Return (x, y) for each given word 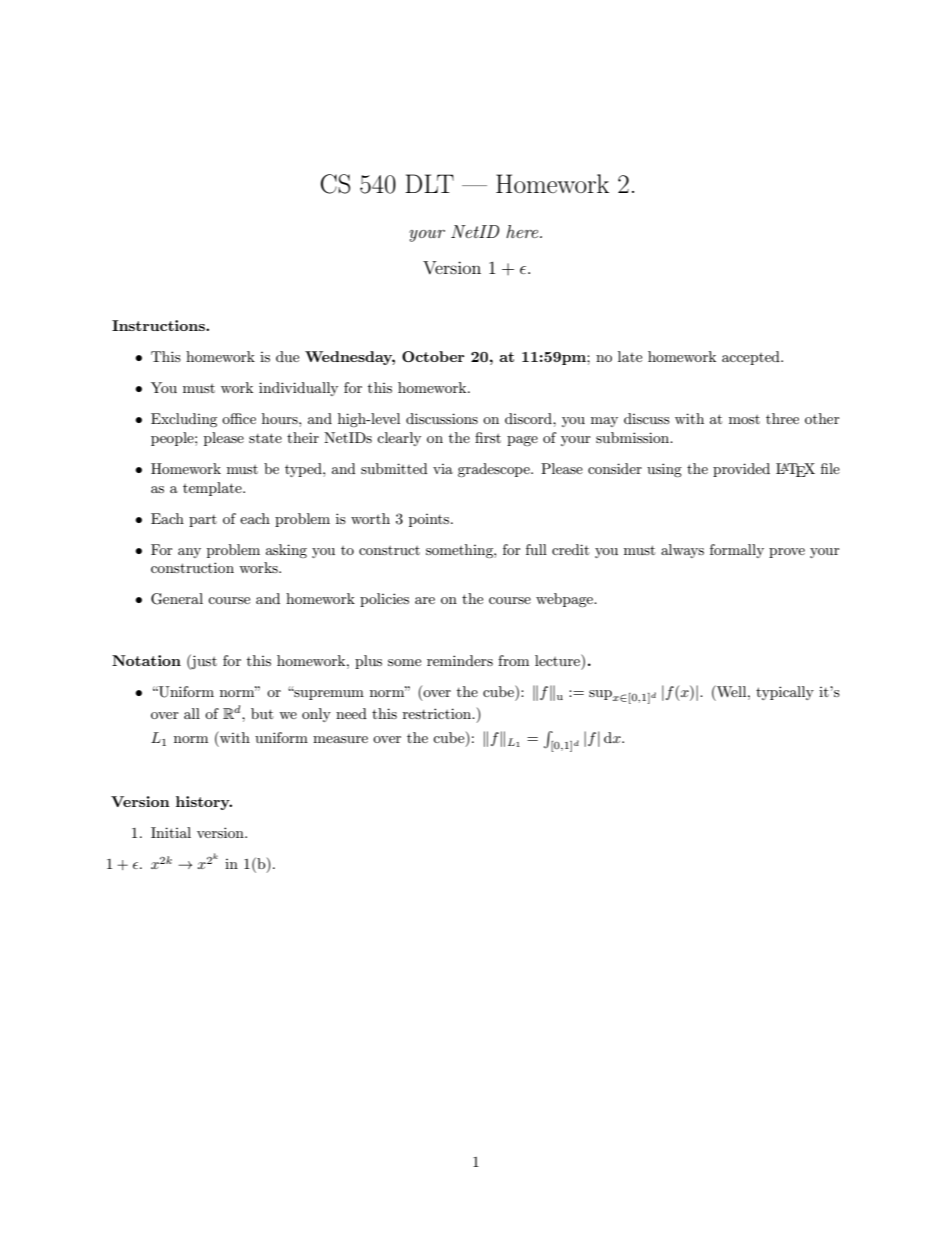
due (287, 356)
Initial (171, 832)
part (203, 521)
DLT (429, 183)
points (430, 520)
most (744, 419)
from (513, 660)
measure (340, 739)
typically (785, 693)
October (433, 356)
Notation (146, 660)
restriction (438, 713)
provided (741, 470)
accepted (752, 358)
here (523, 231)
